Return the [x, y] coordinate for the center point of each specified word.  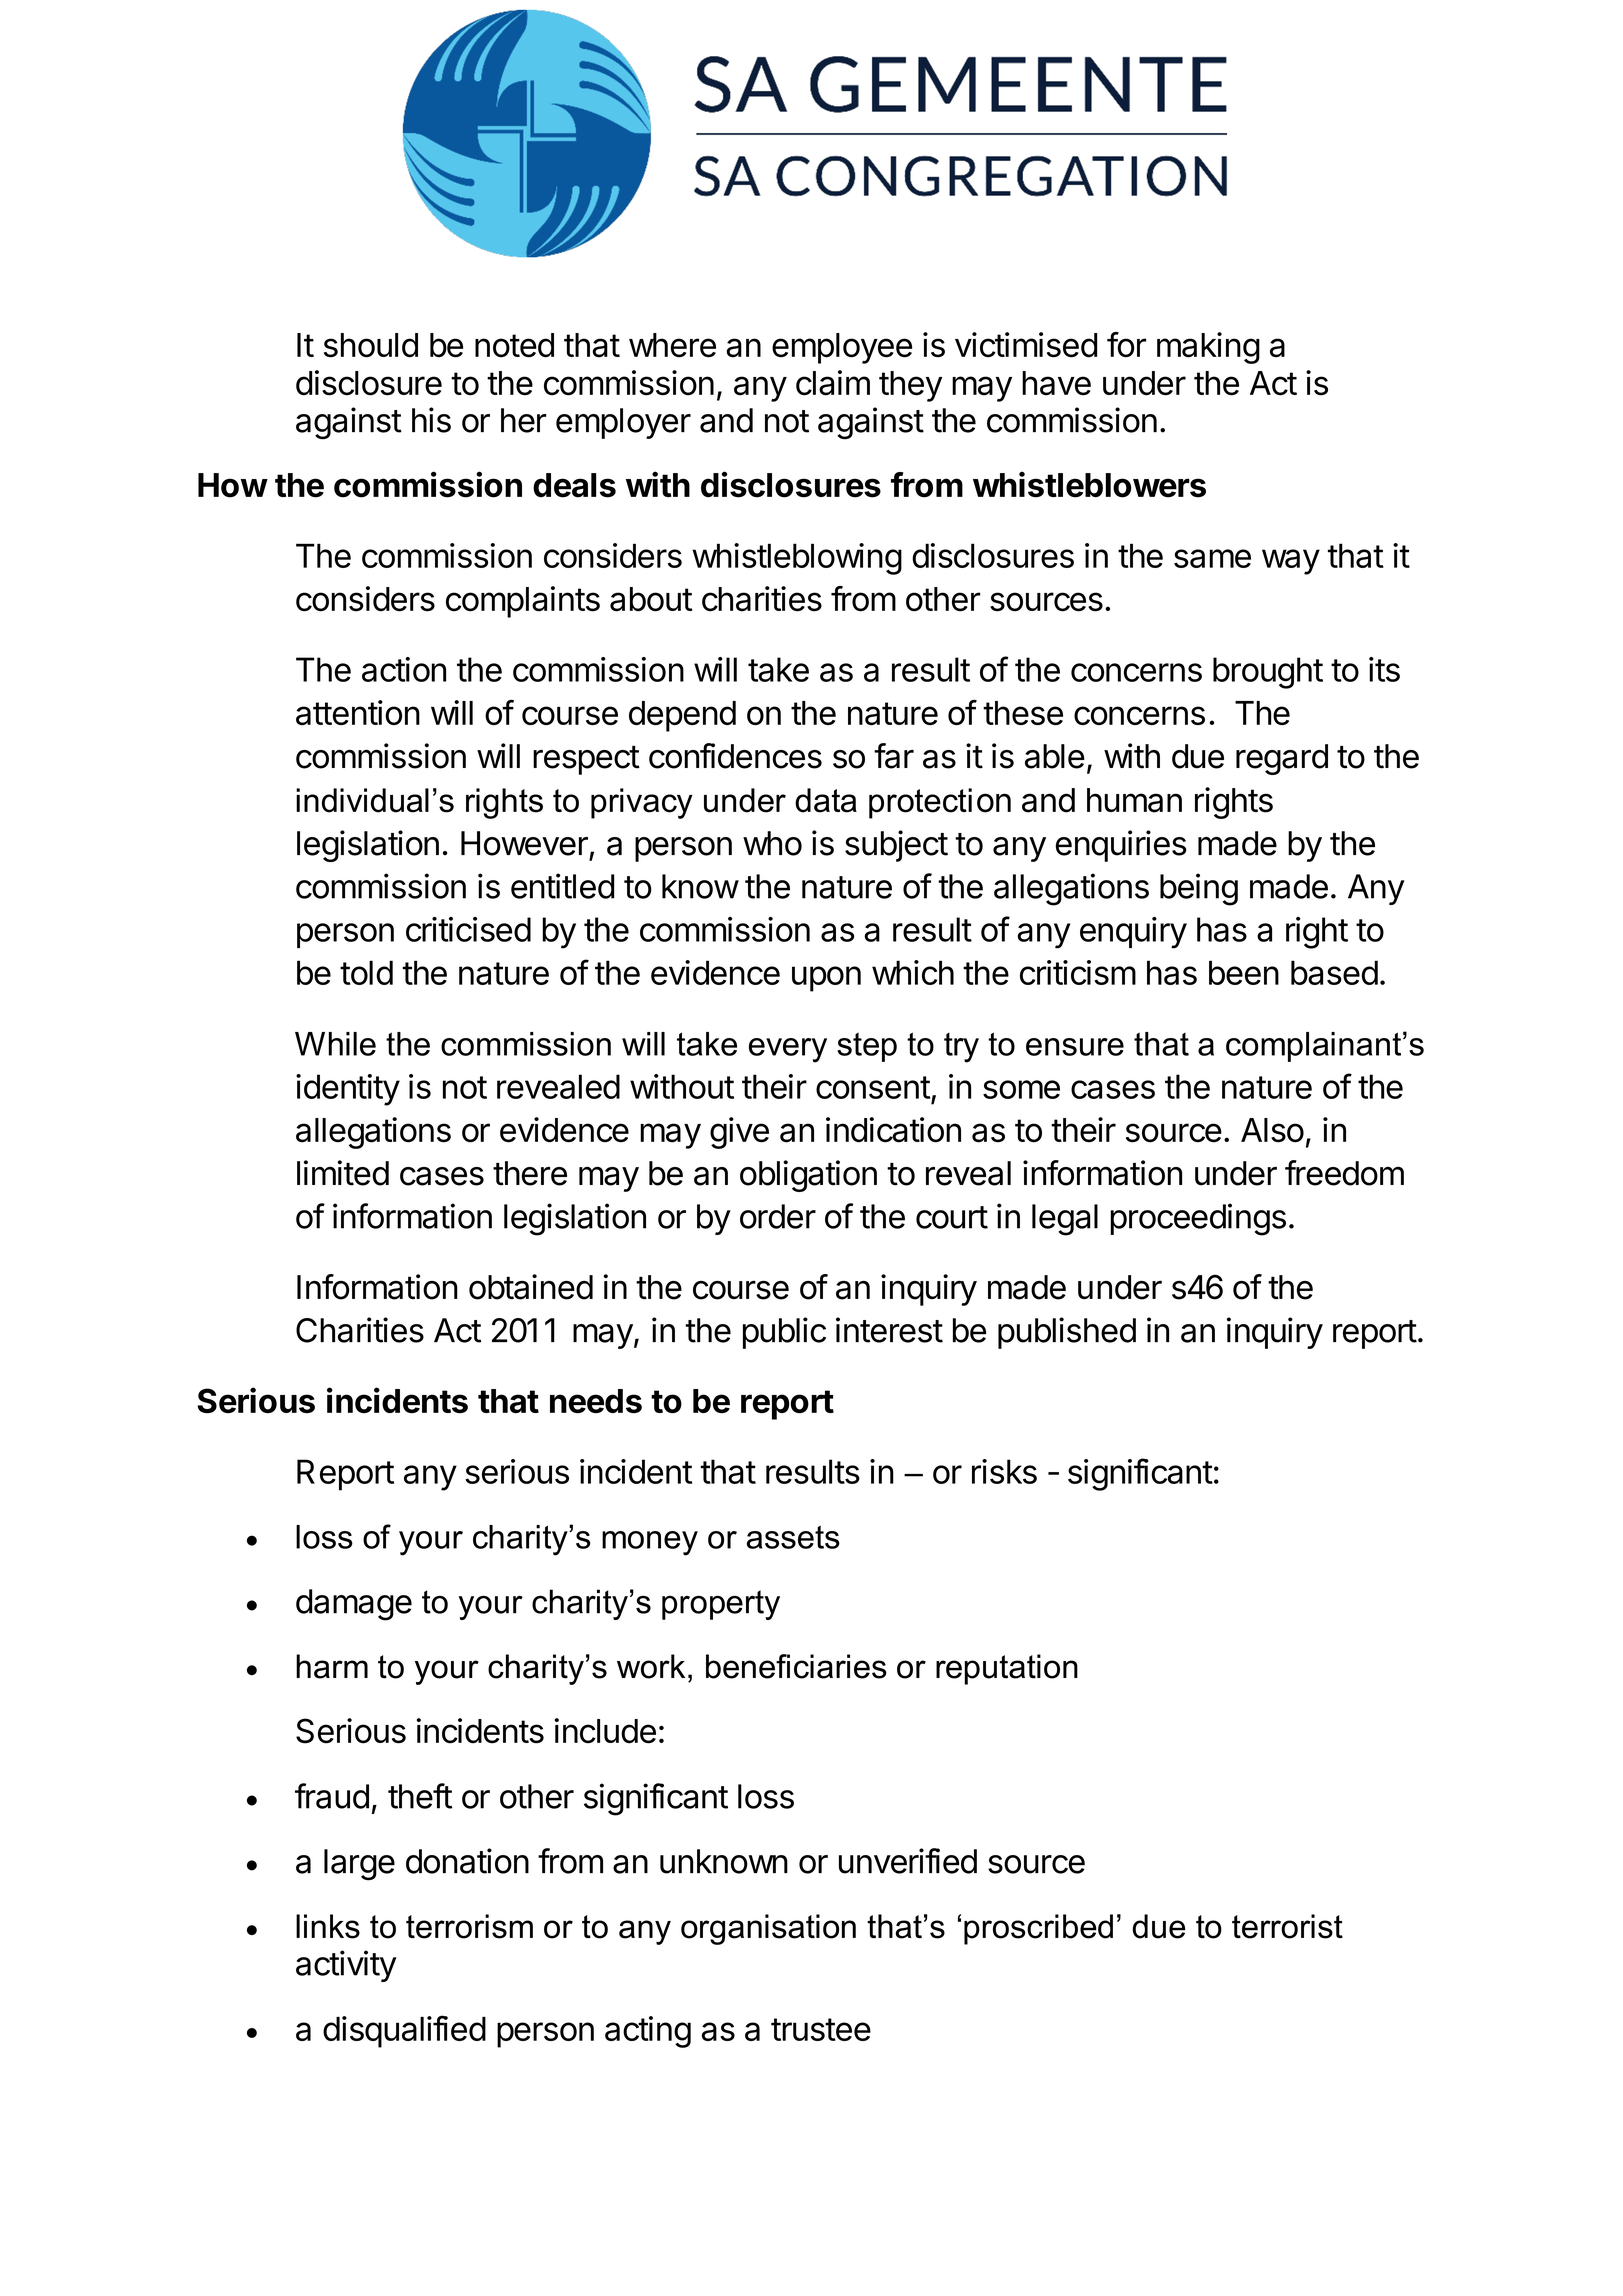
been [1244, 972]
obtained [531, 1287]
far [894, 756]
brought [1268, 673]
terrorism [469, 1926]
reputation [1007, 1669]
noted [514, 345]
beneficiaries [796, 1666]
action [404, 669]
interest [889, 1330]
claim [833, 383]
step [867, 1047]
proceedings [1198, 1219]
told [366, 972]
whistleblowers [1089, 484]
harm [332, 1666]
